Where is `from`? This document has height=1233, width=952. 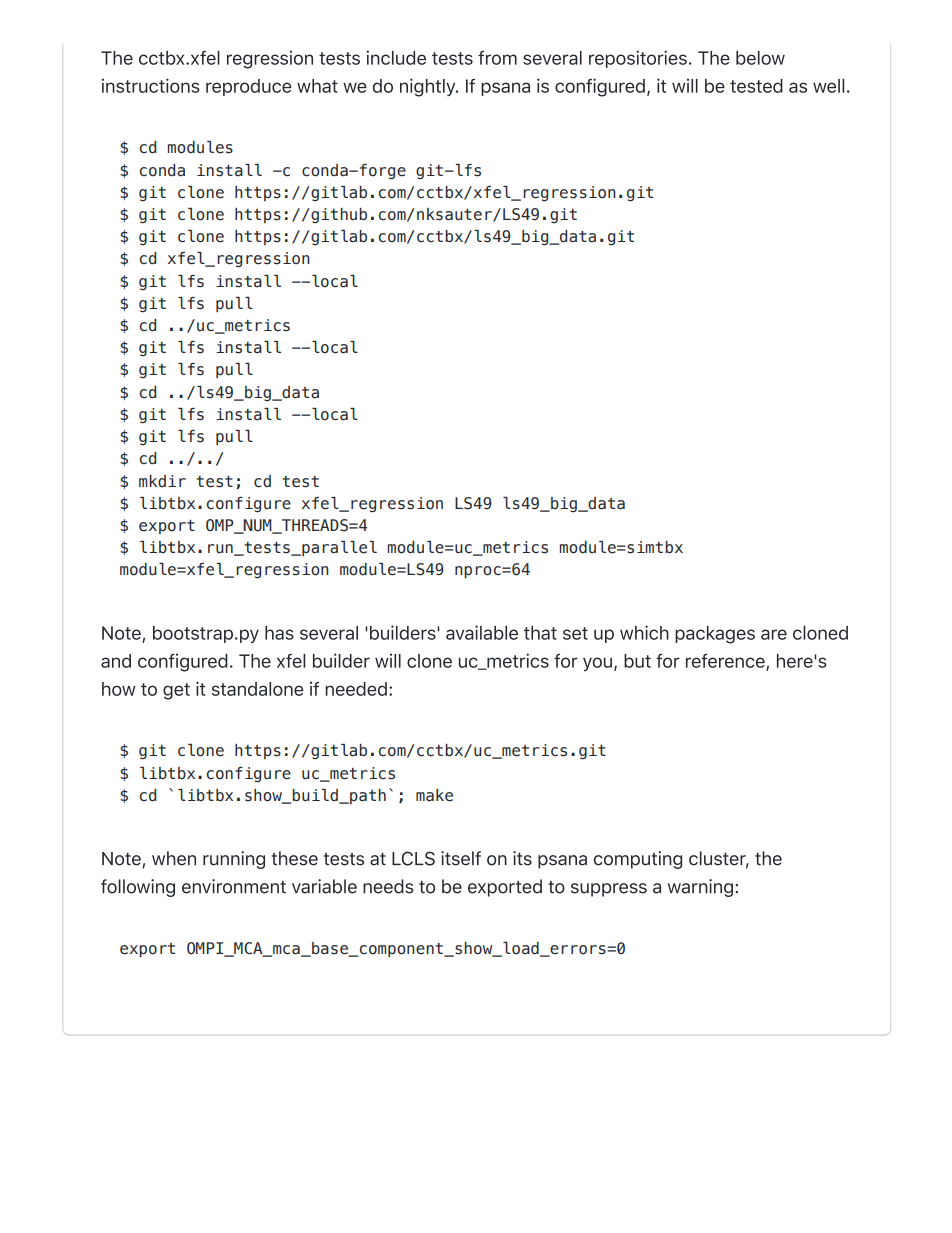 from is located at coordinates (497, 58).
